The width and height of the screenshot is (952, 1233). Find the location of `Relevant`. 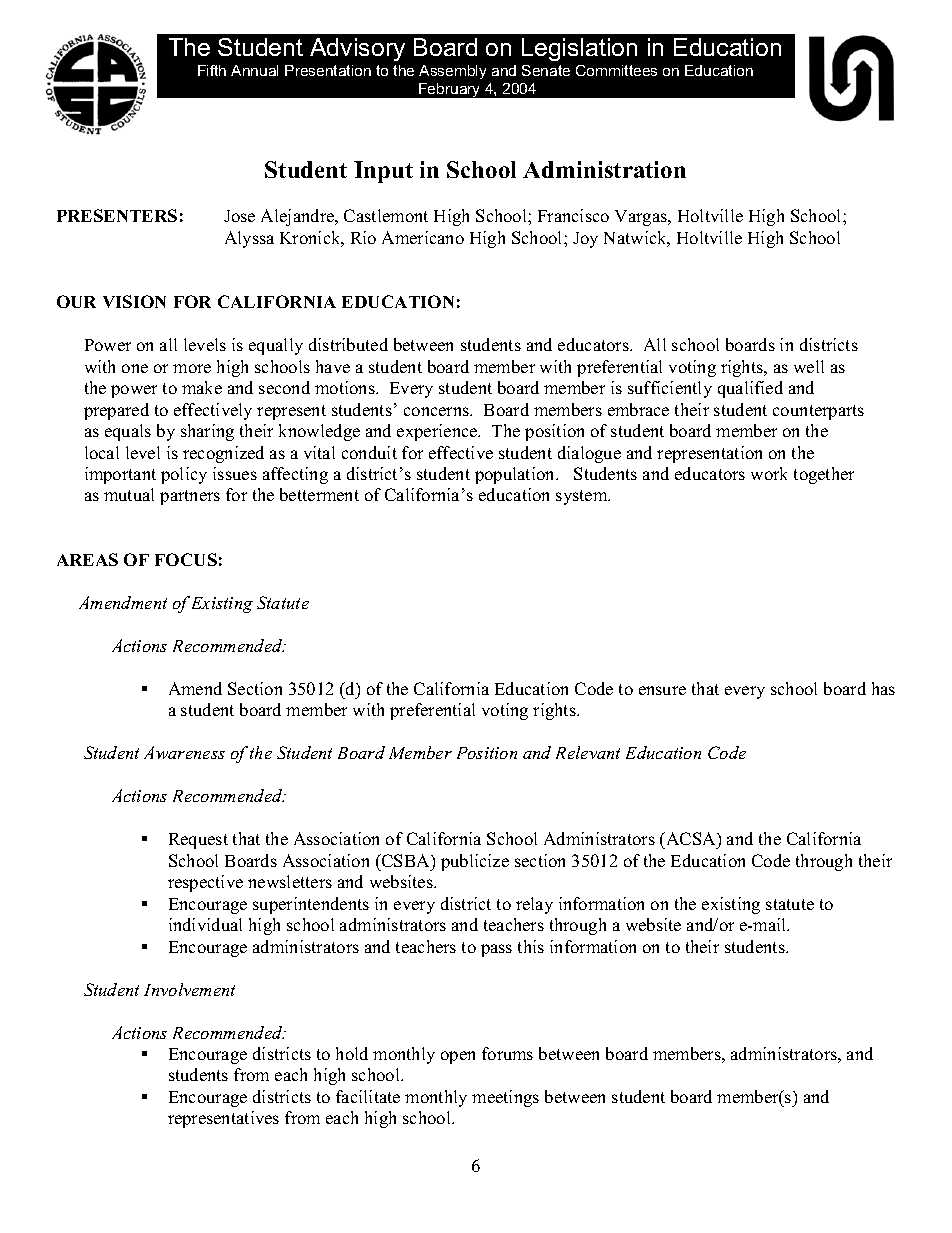

Relevant is located at coordinates (588, 752).
